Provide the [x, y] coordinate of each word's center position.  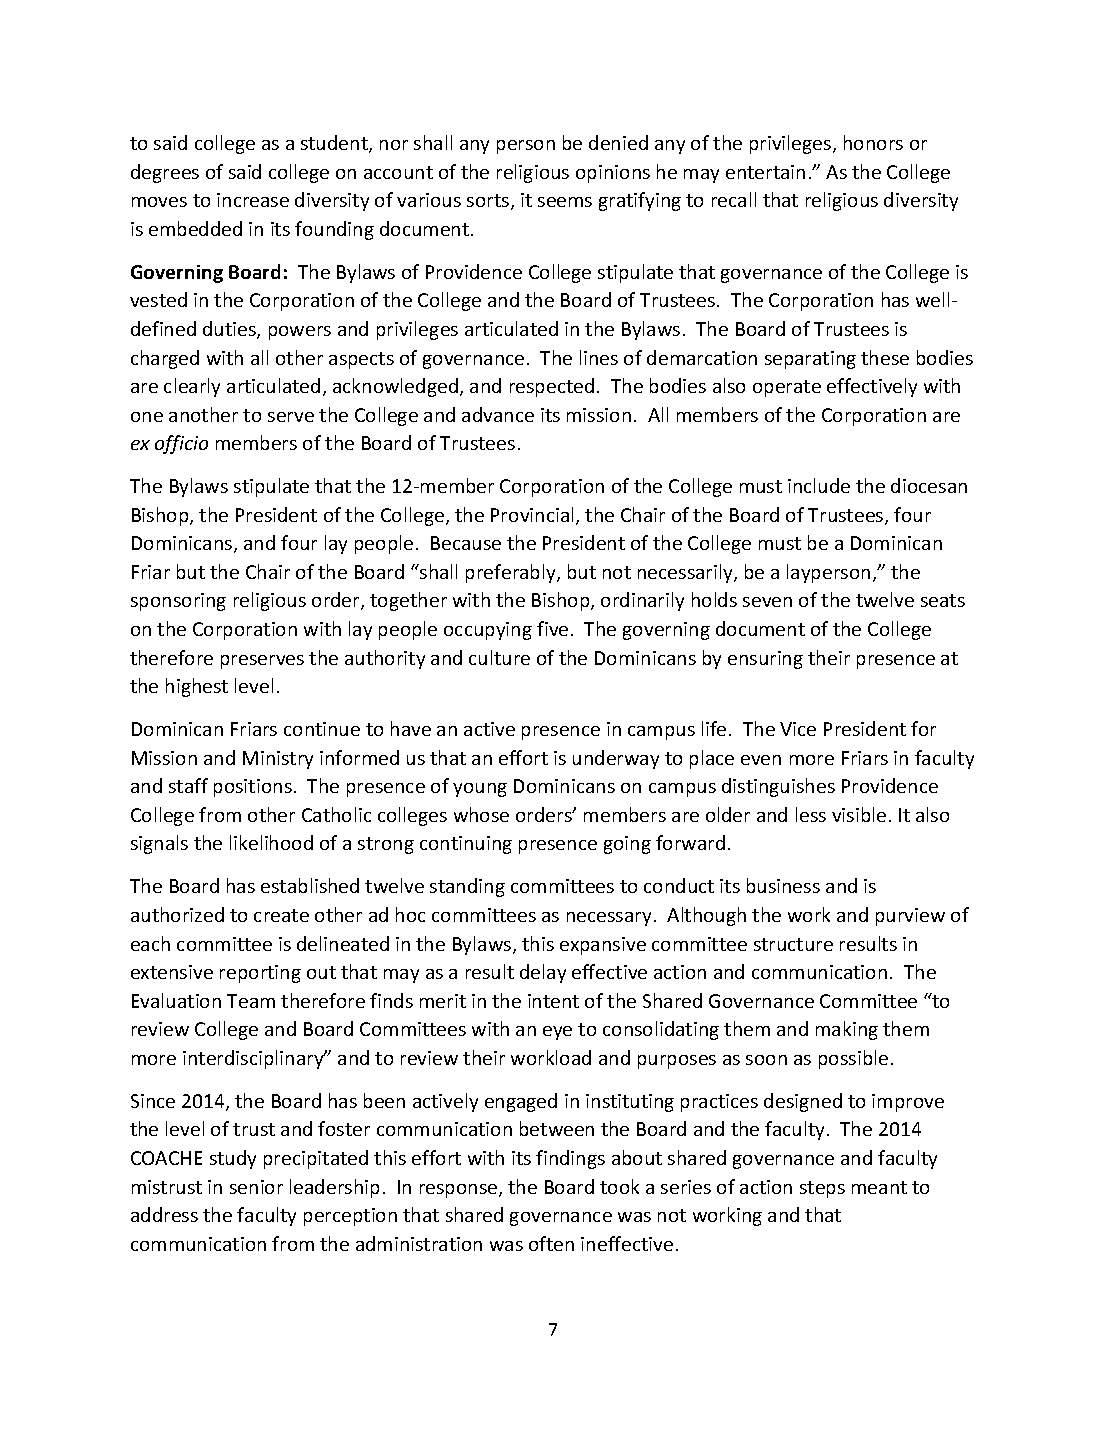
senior [256, 1187]
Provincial [532, 514]
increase [253, 200]
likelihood [271, 842]
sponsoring [178, 602]
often [551, 1243]
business [783, 885]
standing [467, 887]
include [819, 485]
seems [565, 202]
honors [873, 142]
